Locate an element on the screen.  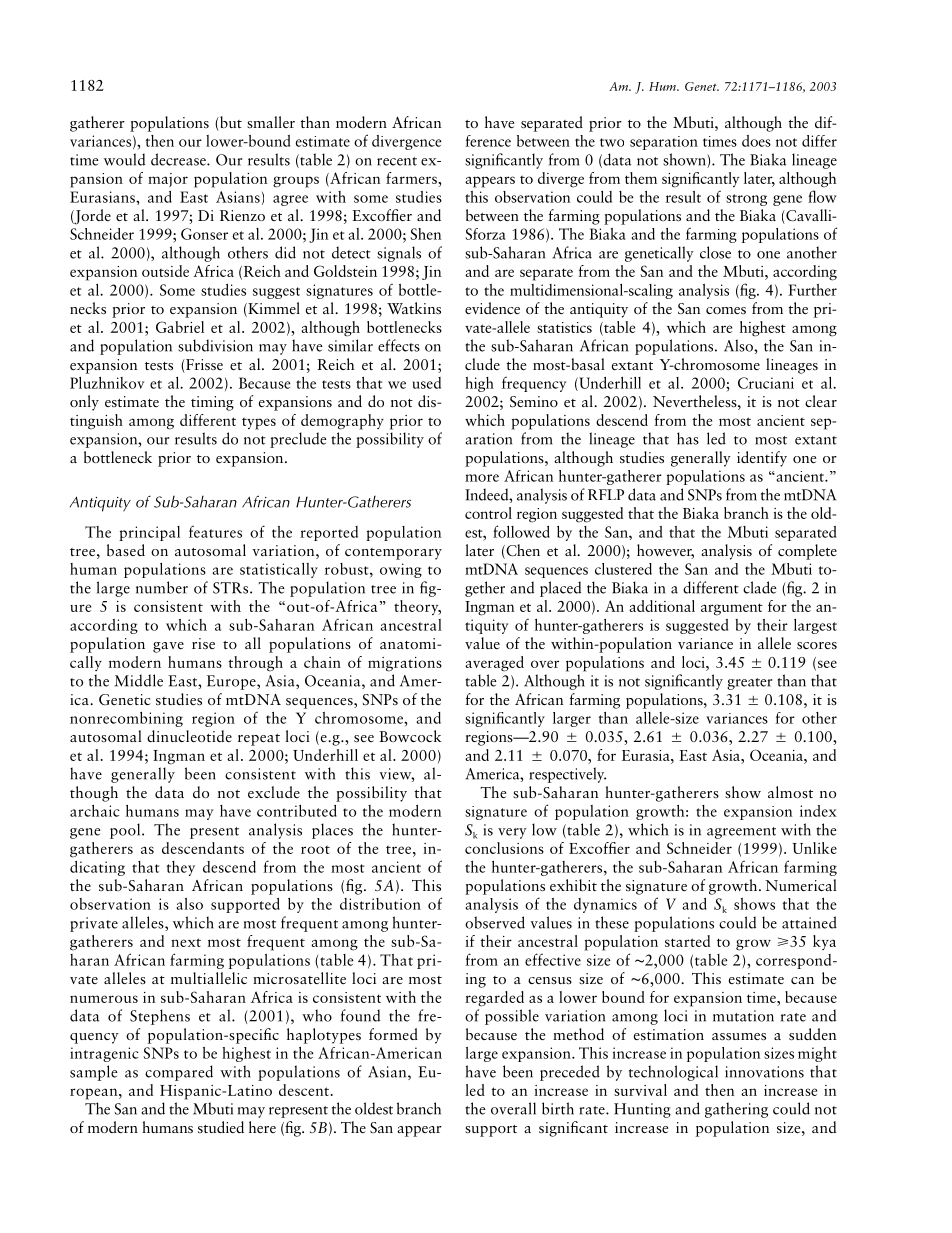
decrease is located at coordinates (179, 159).
